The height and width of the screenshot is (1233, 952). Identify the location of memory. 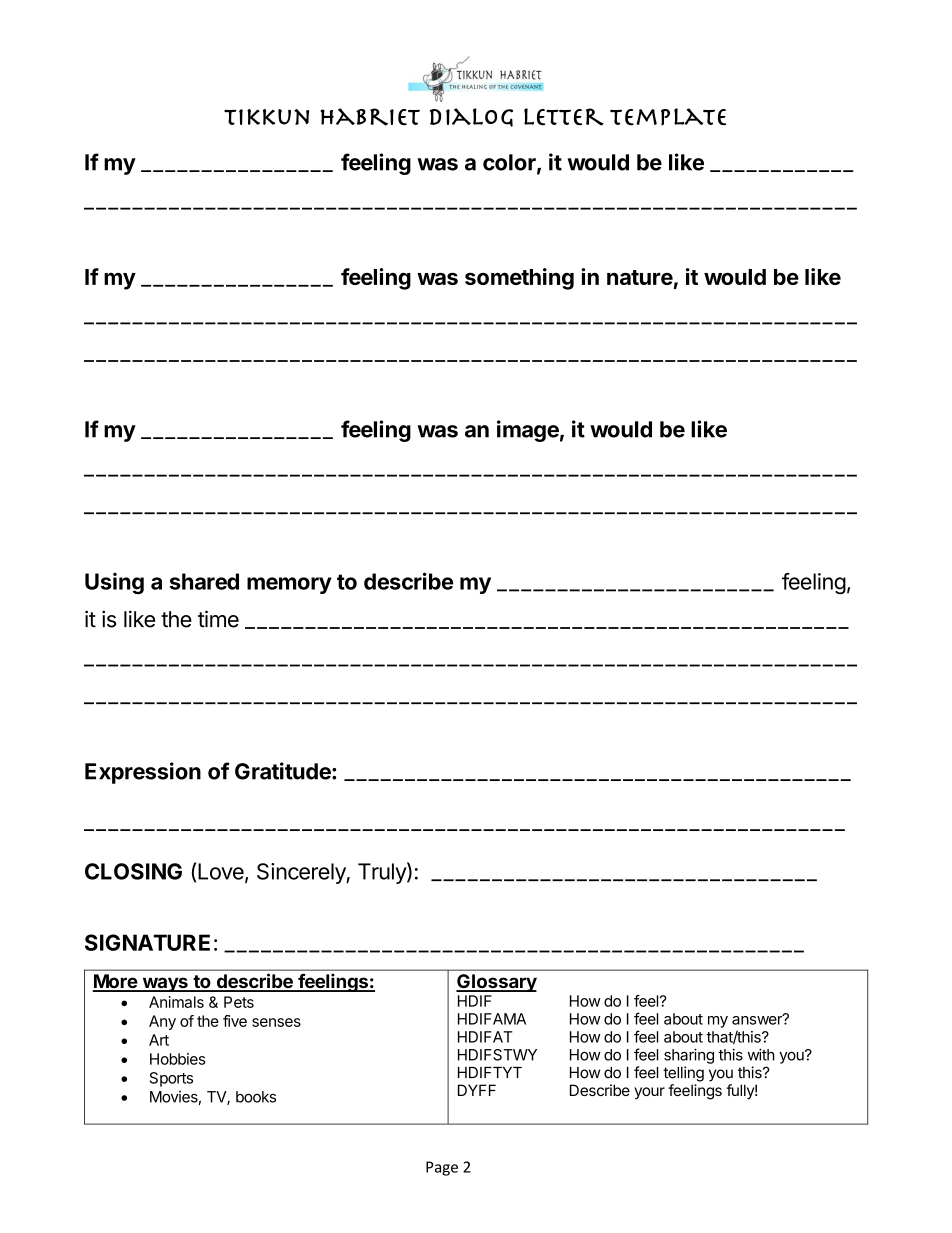
(289, 585).
